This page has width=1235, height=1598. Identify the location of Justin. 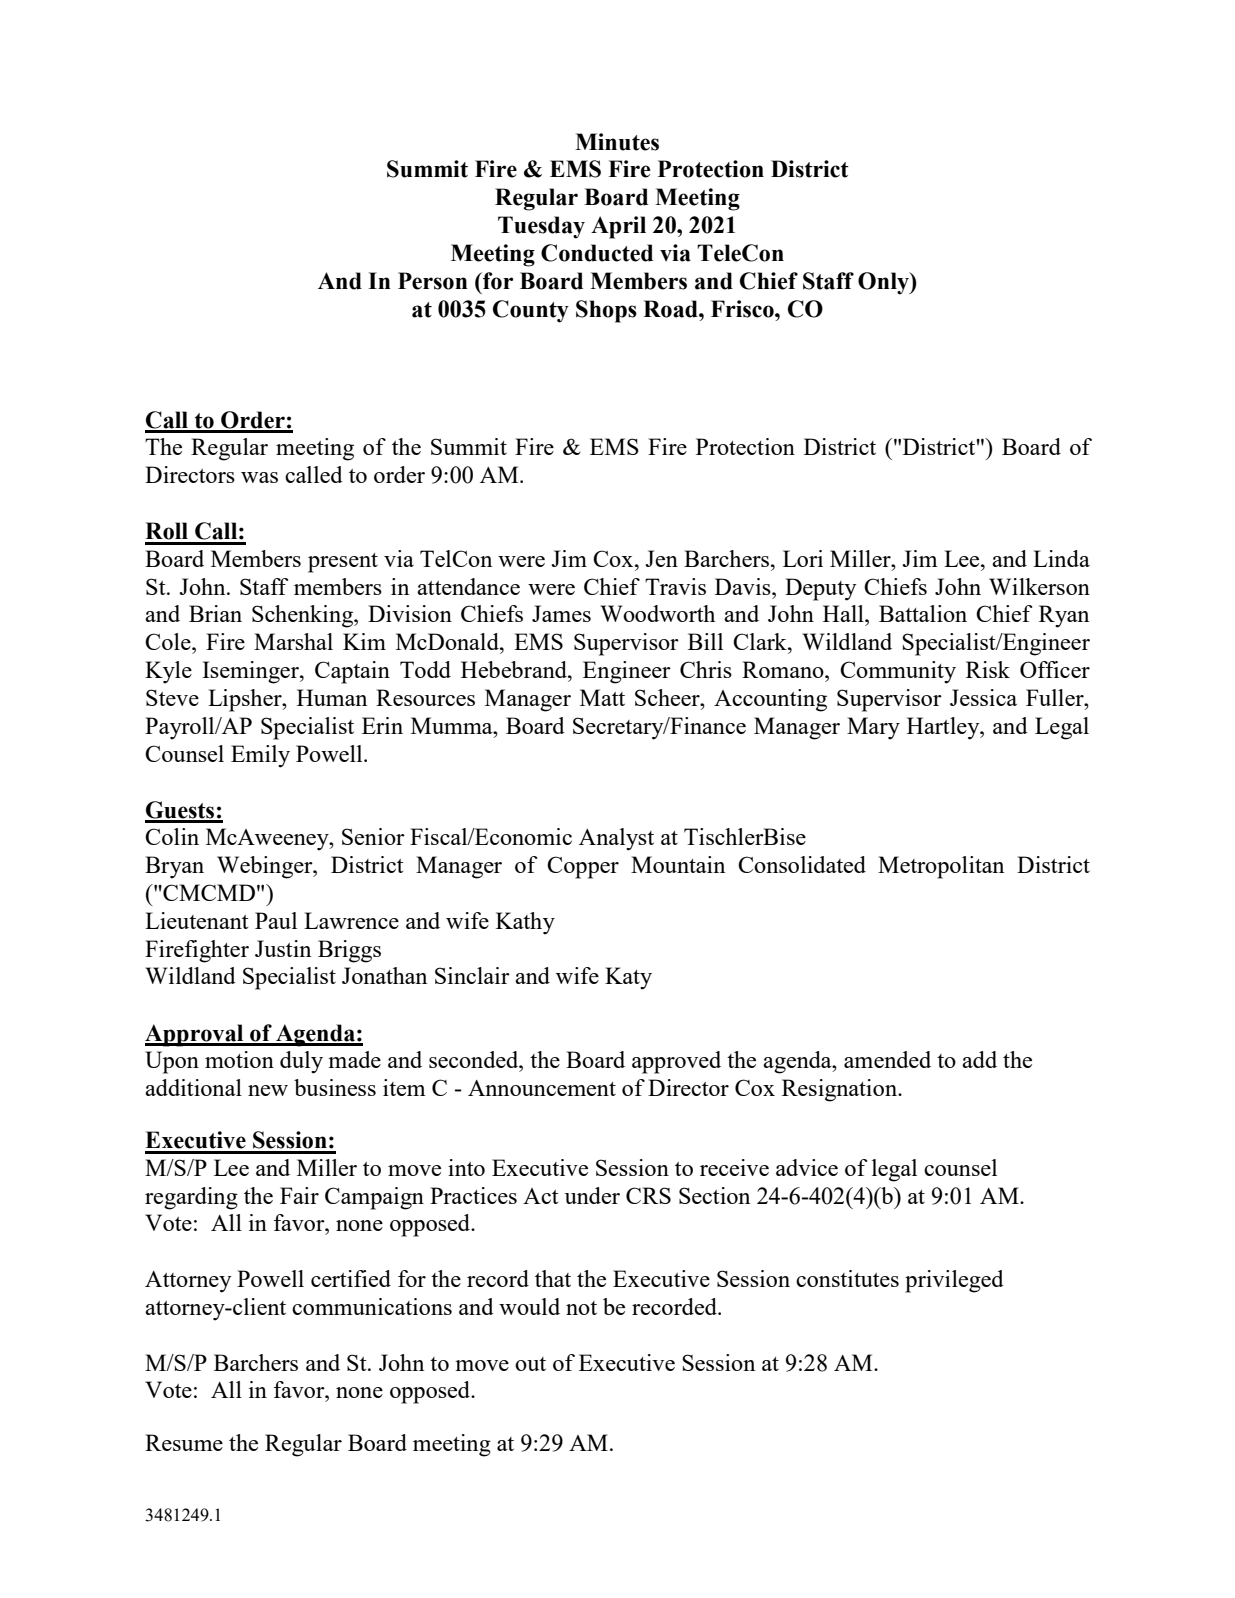
(283, 948).
